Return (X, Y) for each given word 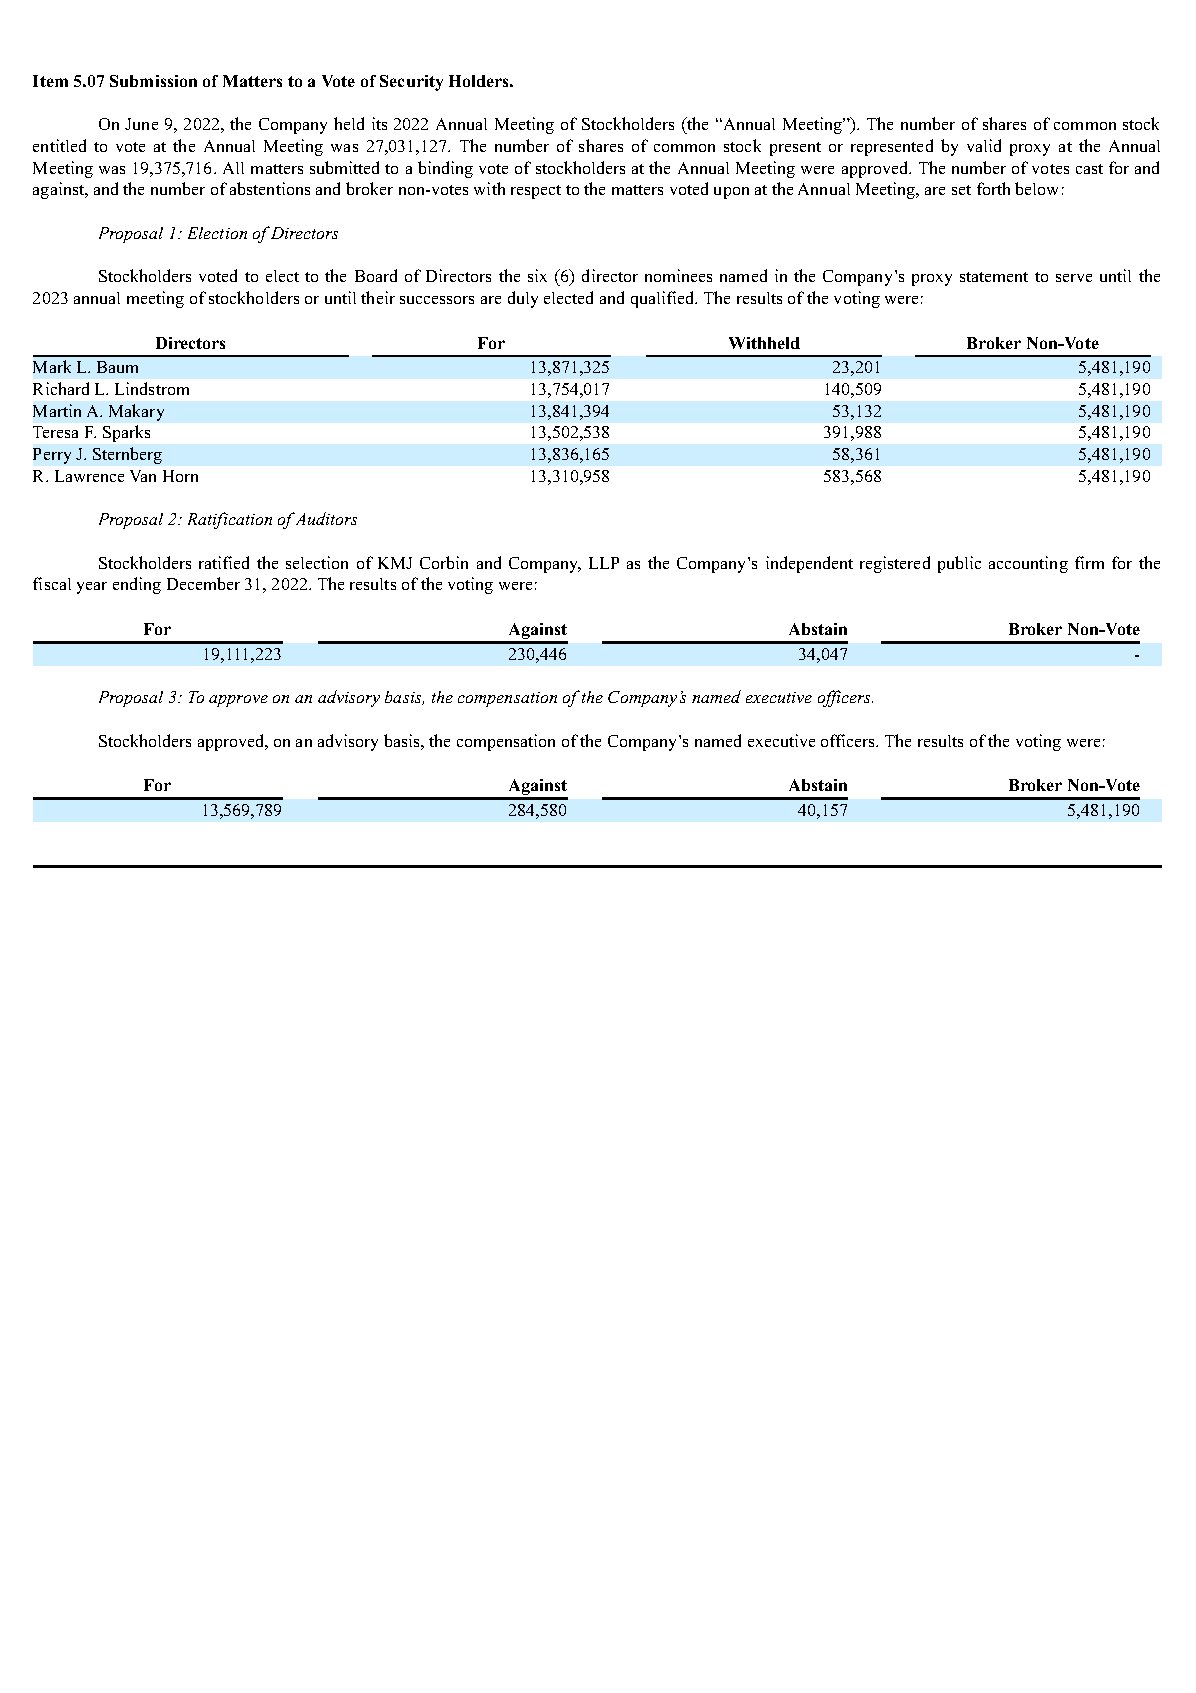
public (959, 564)
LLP (604, 563)
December (203, 583)
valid (984, 145)
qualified (664, 299)
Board (376, 275)
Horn (180, 476)
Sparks (126, 433)
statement (994, 277)
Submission (153, 81)
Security (411, 83)
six (537, 275)
